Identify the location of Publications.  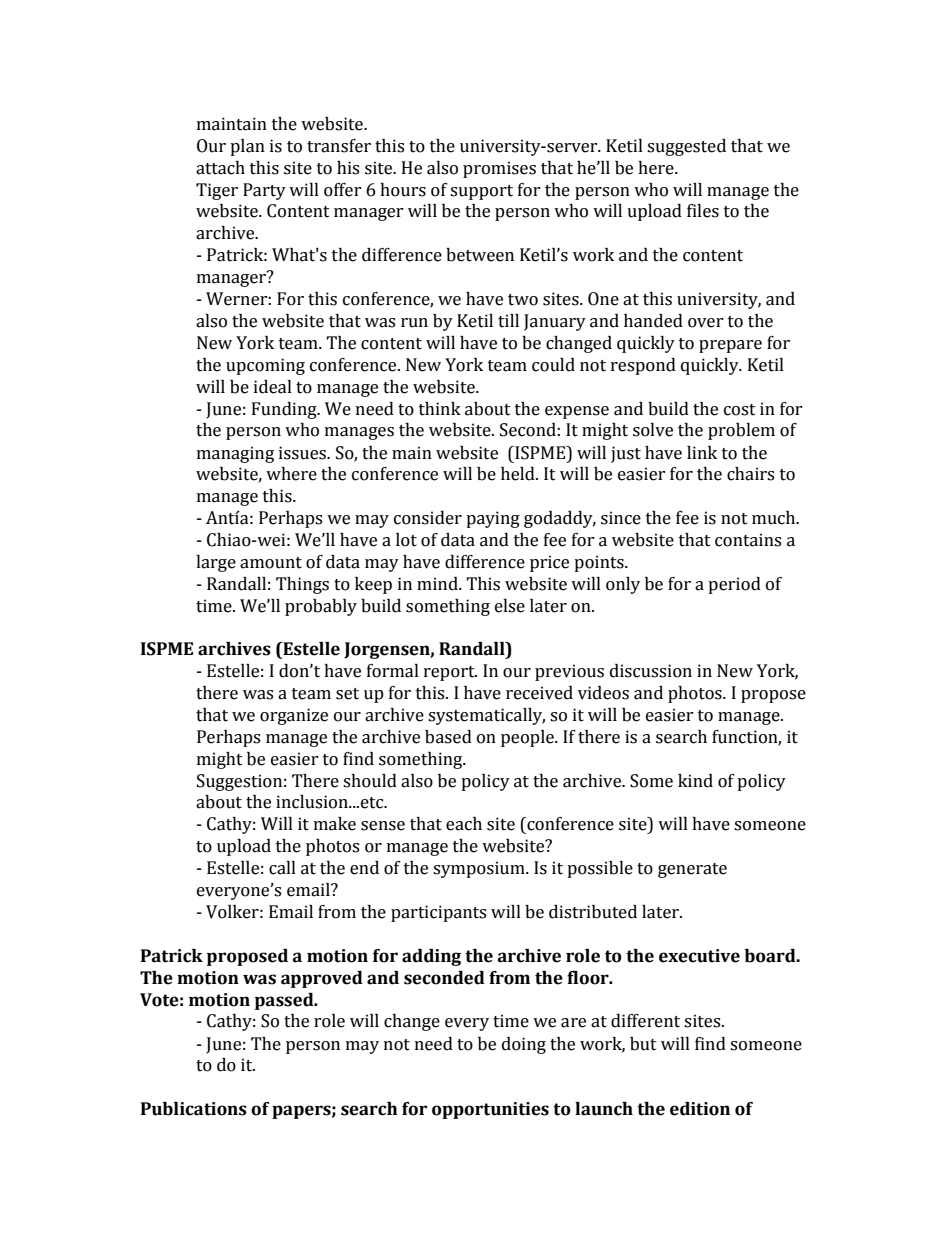
(194, 1109).
